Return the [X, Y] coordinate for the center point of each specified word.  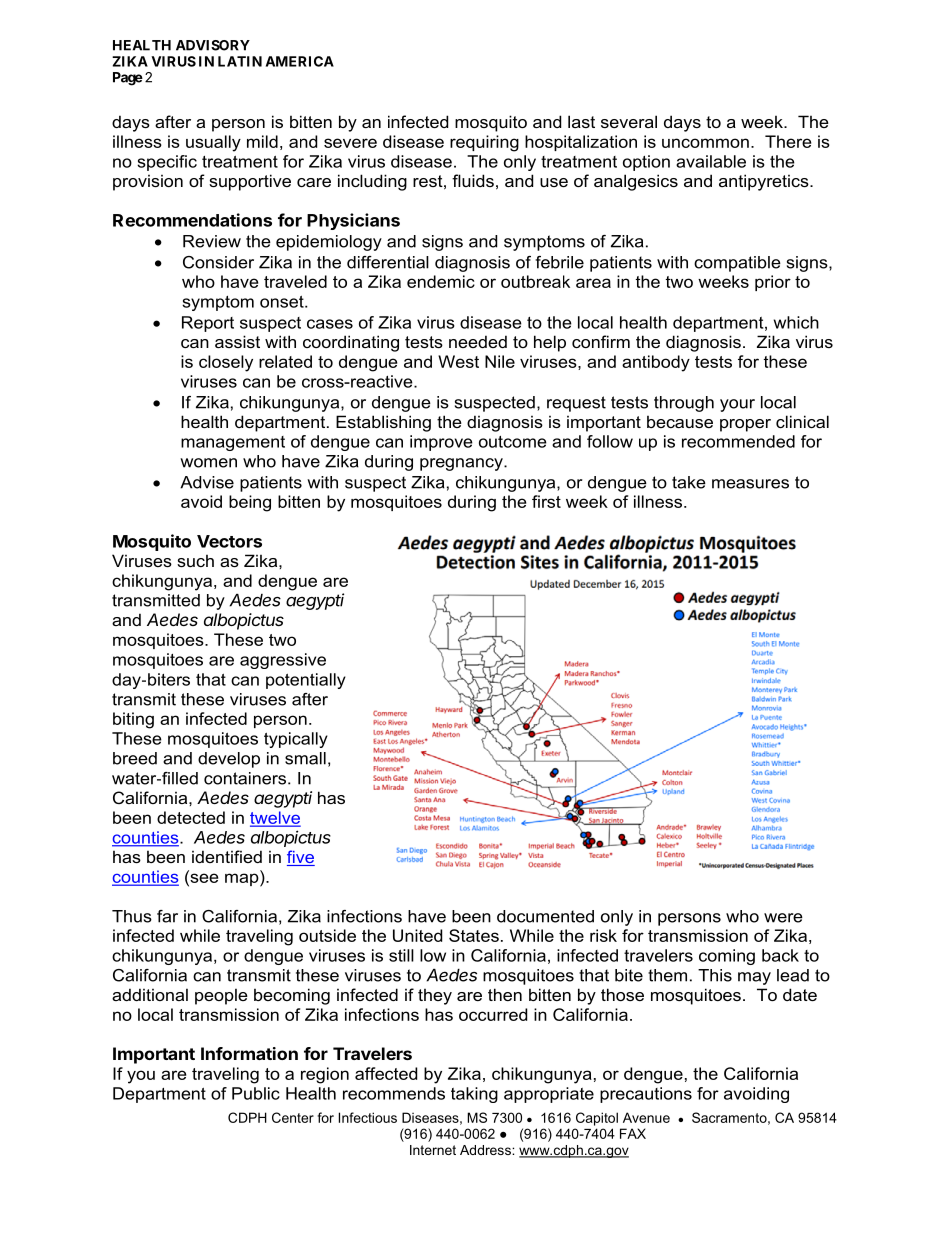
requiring [484, 143]
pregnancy [462, 464]
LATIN [240, 61]
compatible [737, 264]
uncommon [705, 143]
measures [750, 484]
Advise [207, 482]
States [474, 935]
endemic [441, 281]
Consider [218, 262]
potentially [306, 681]
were [783, 918]
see [203, 878]
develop [229, 760]
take [689, 482]
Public [256, 1093]
